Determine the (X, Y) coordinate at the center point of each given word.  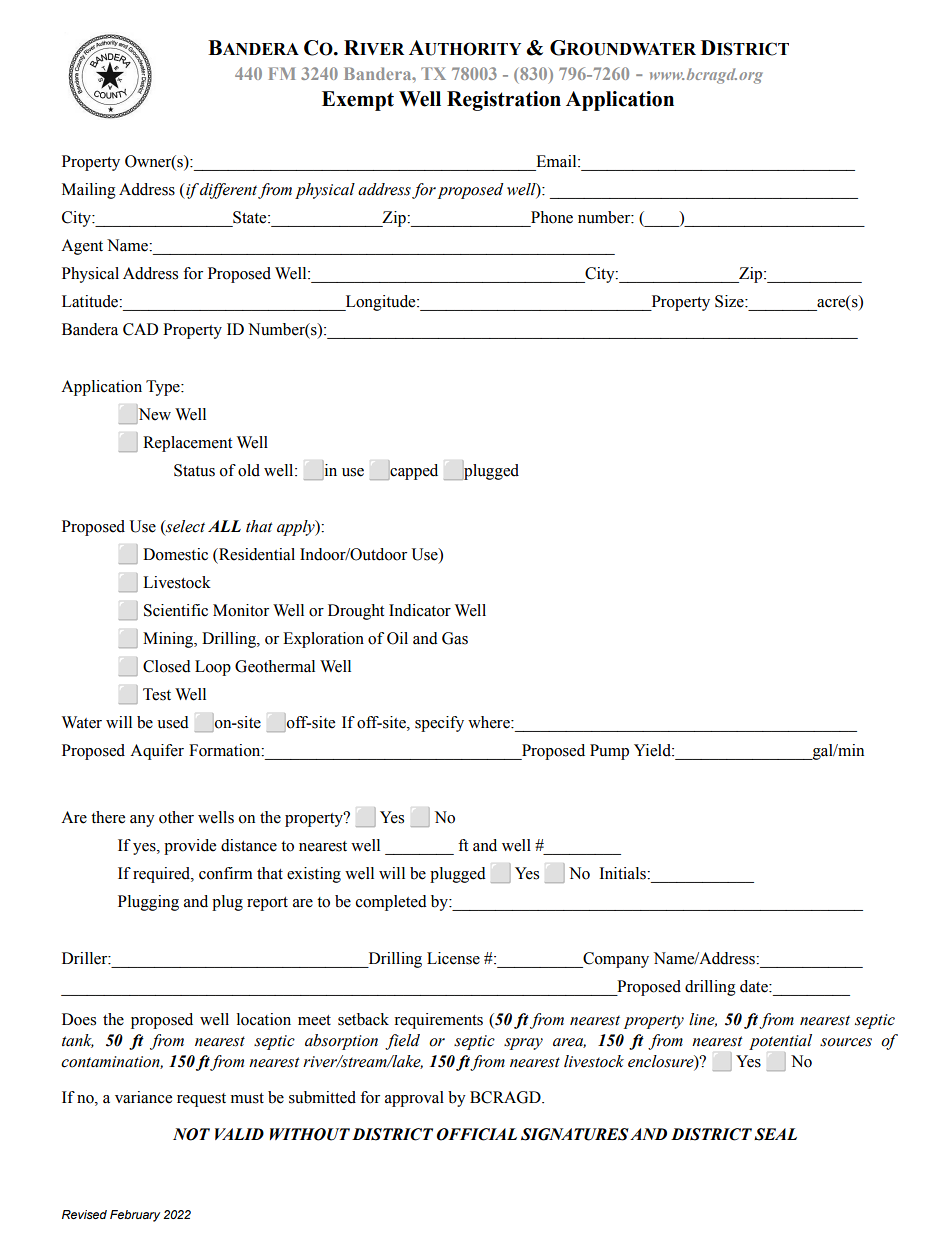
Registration (504, 101)
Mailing (89, 191)
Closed (167, 666)
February (135, 1216)
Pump (609, 752)
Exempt (358, 101)
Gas (455, 638)
